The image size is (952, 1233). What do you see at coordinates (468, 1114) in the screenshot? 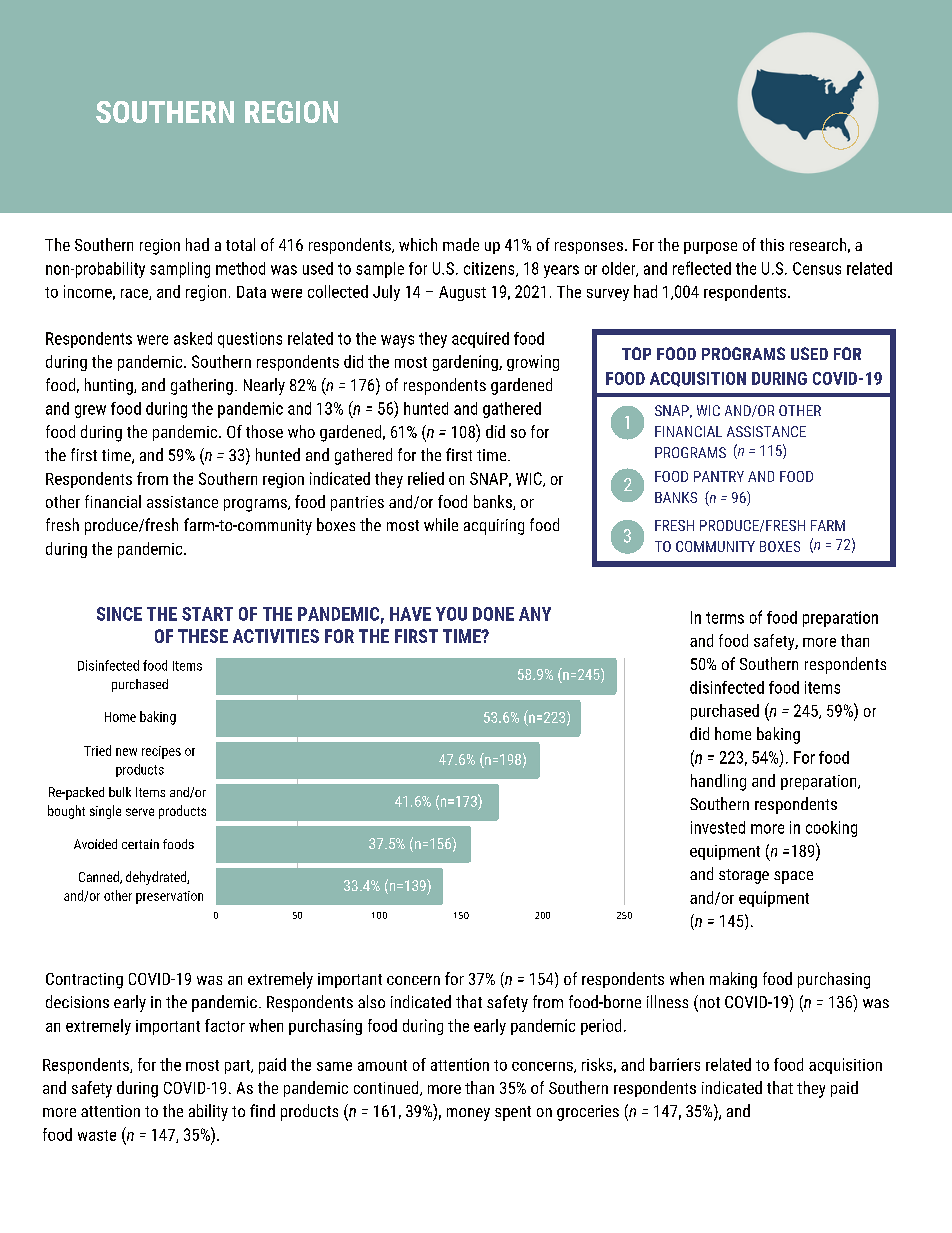
I see `money` at bounding box center [468, 1114].
